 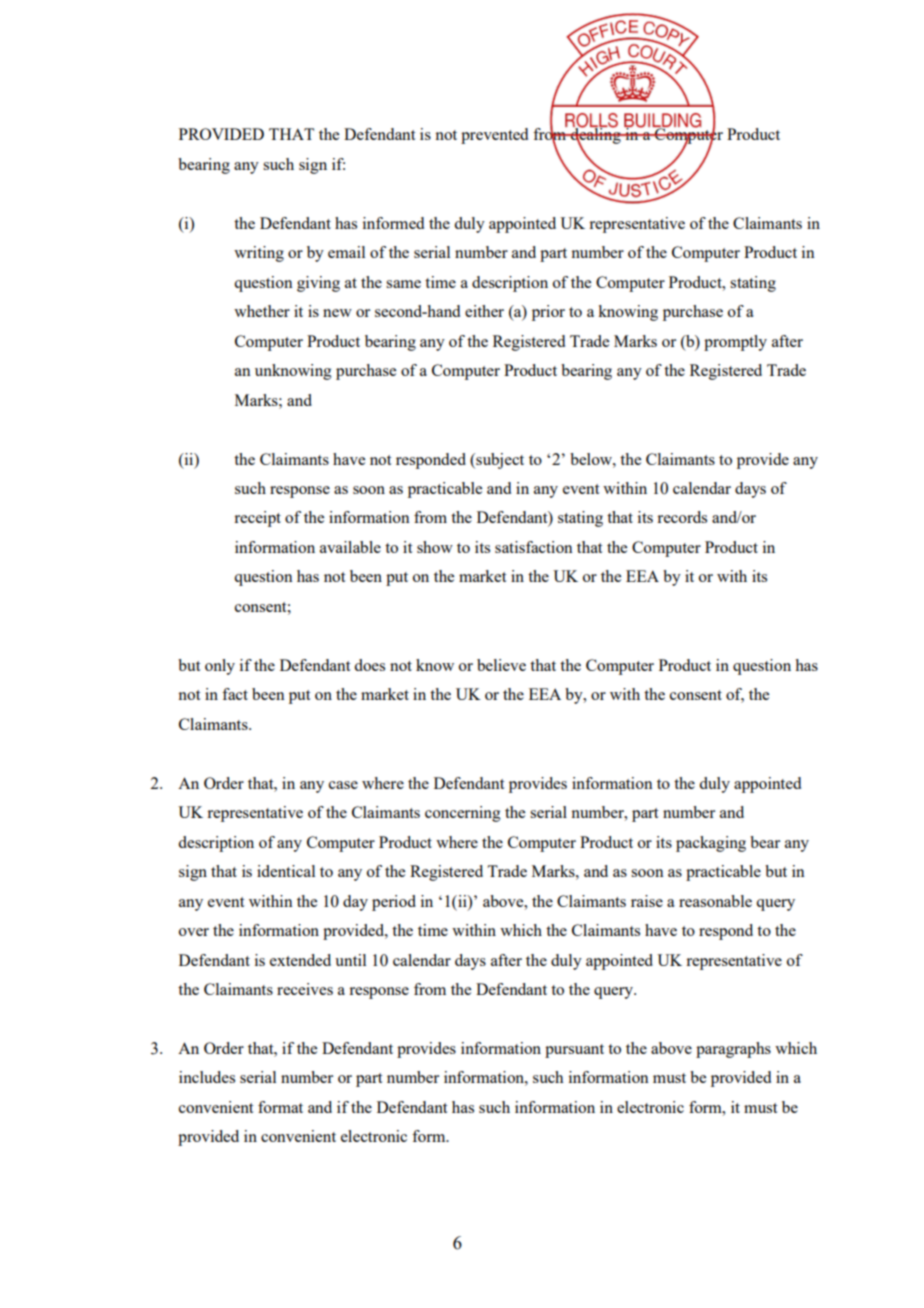 What do you see at coordinates (647, 901) in the document?
I see `raise` at bounding box center [647, 901].
